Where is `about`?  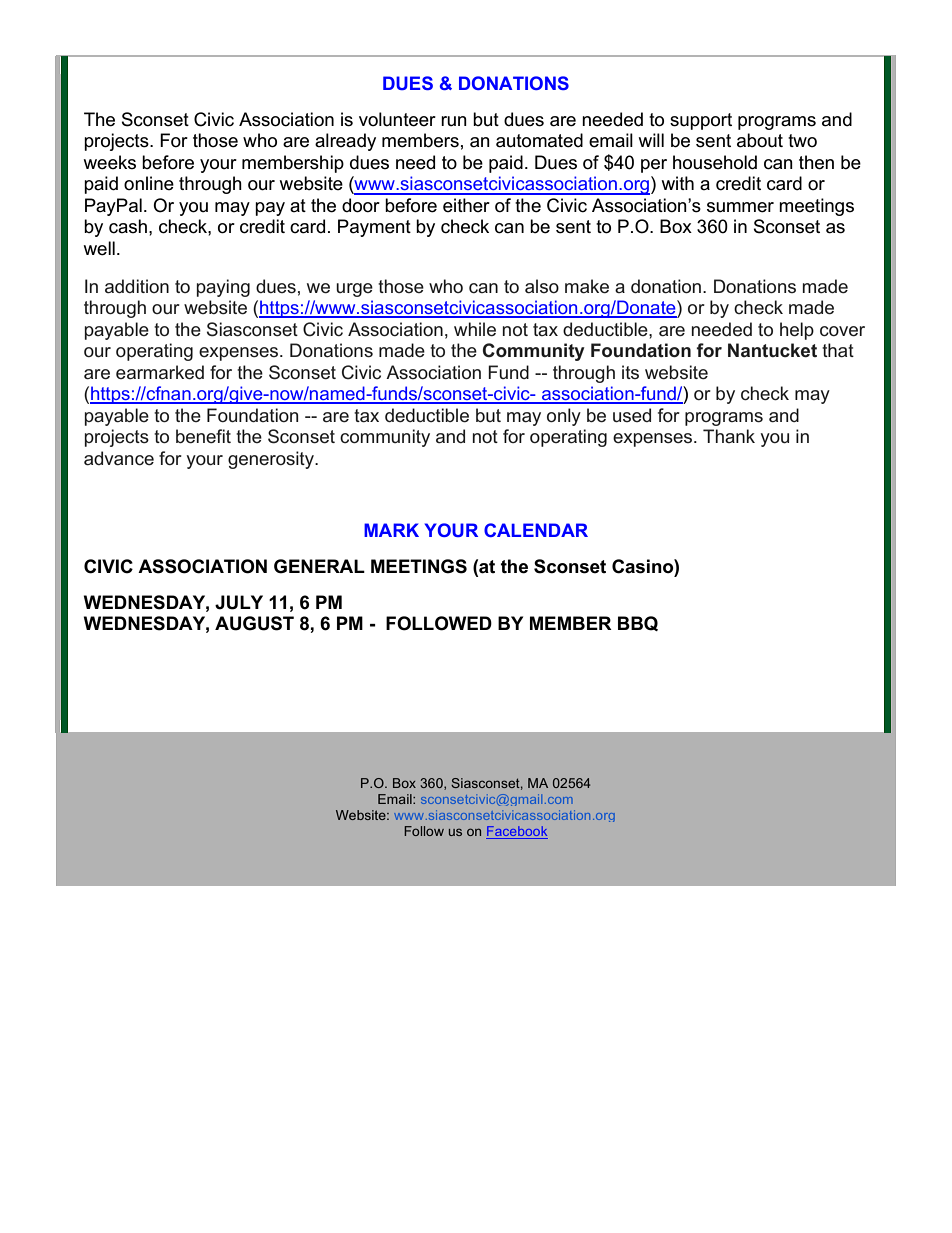
about is located at coordinates (760, 140).
